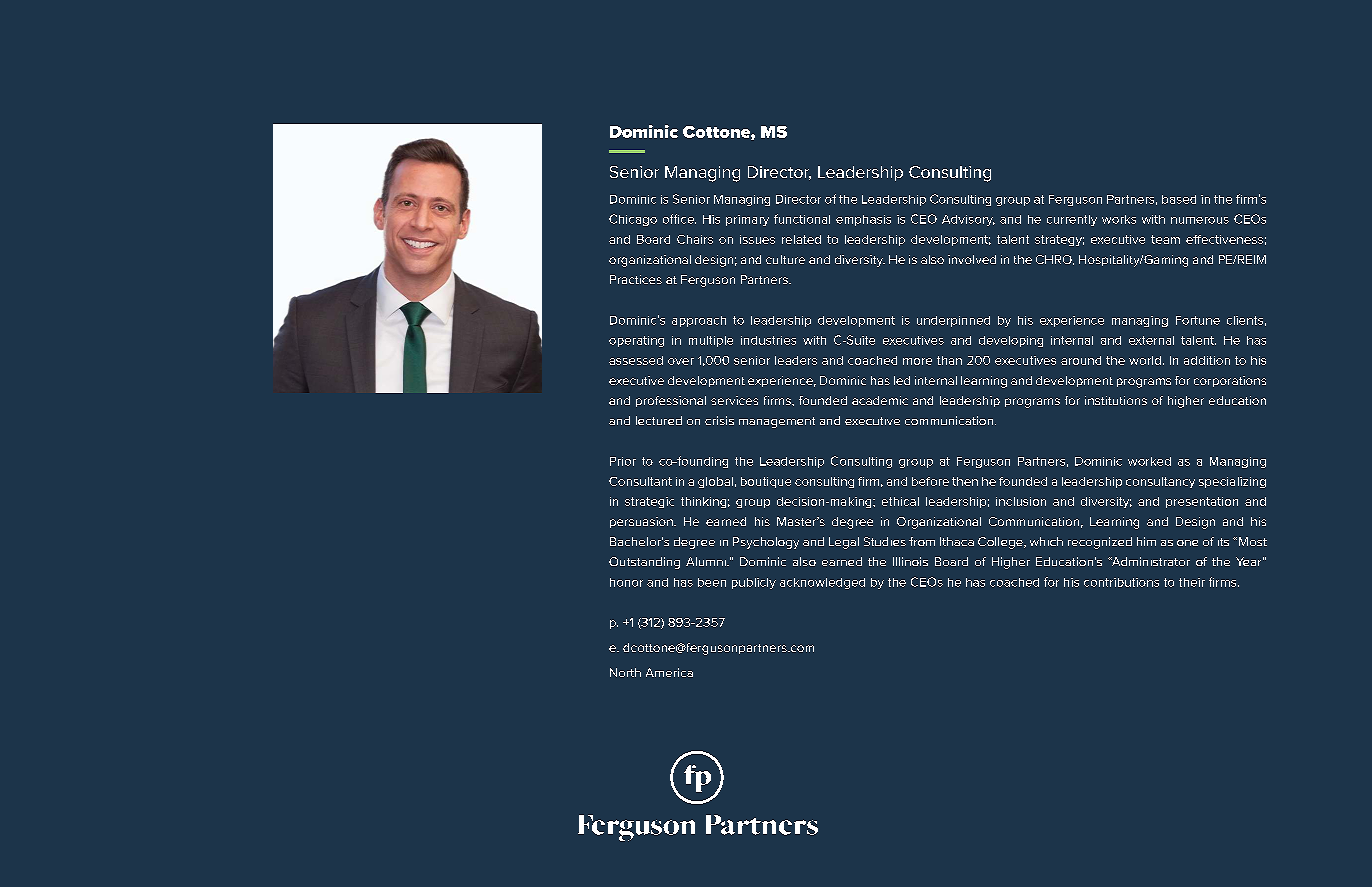 This page has width=1372, height=887. Describe the element at coordinates (949, 360) in the page. I see `than` at that location.
